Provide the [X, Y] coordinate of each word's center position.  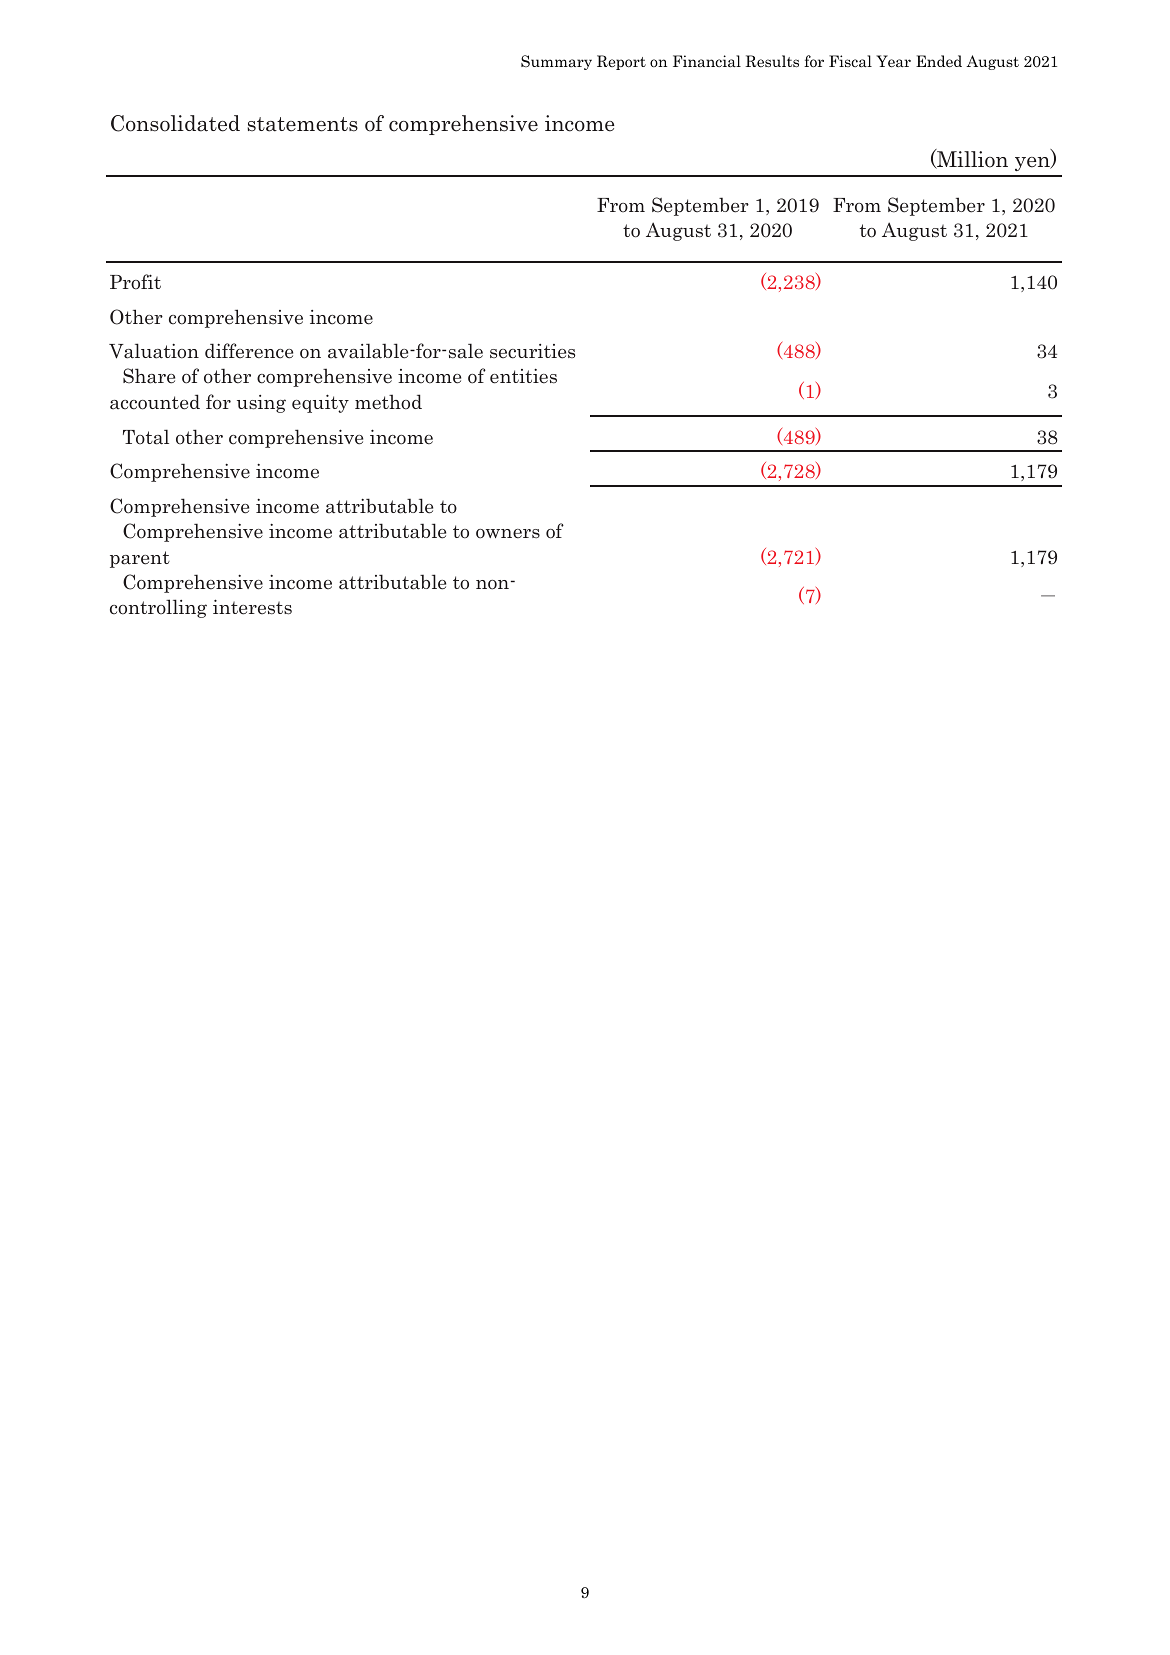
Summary [556, 62]
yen [1033, 164]
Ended [939, 61]
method [388, 402]
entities [523, 376]
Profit [135, 282]
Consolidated [175, 123]
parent [140, 559]
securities [532, 351]
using [261, 404]
